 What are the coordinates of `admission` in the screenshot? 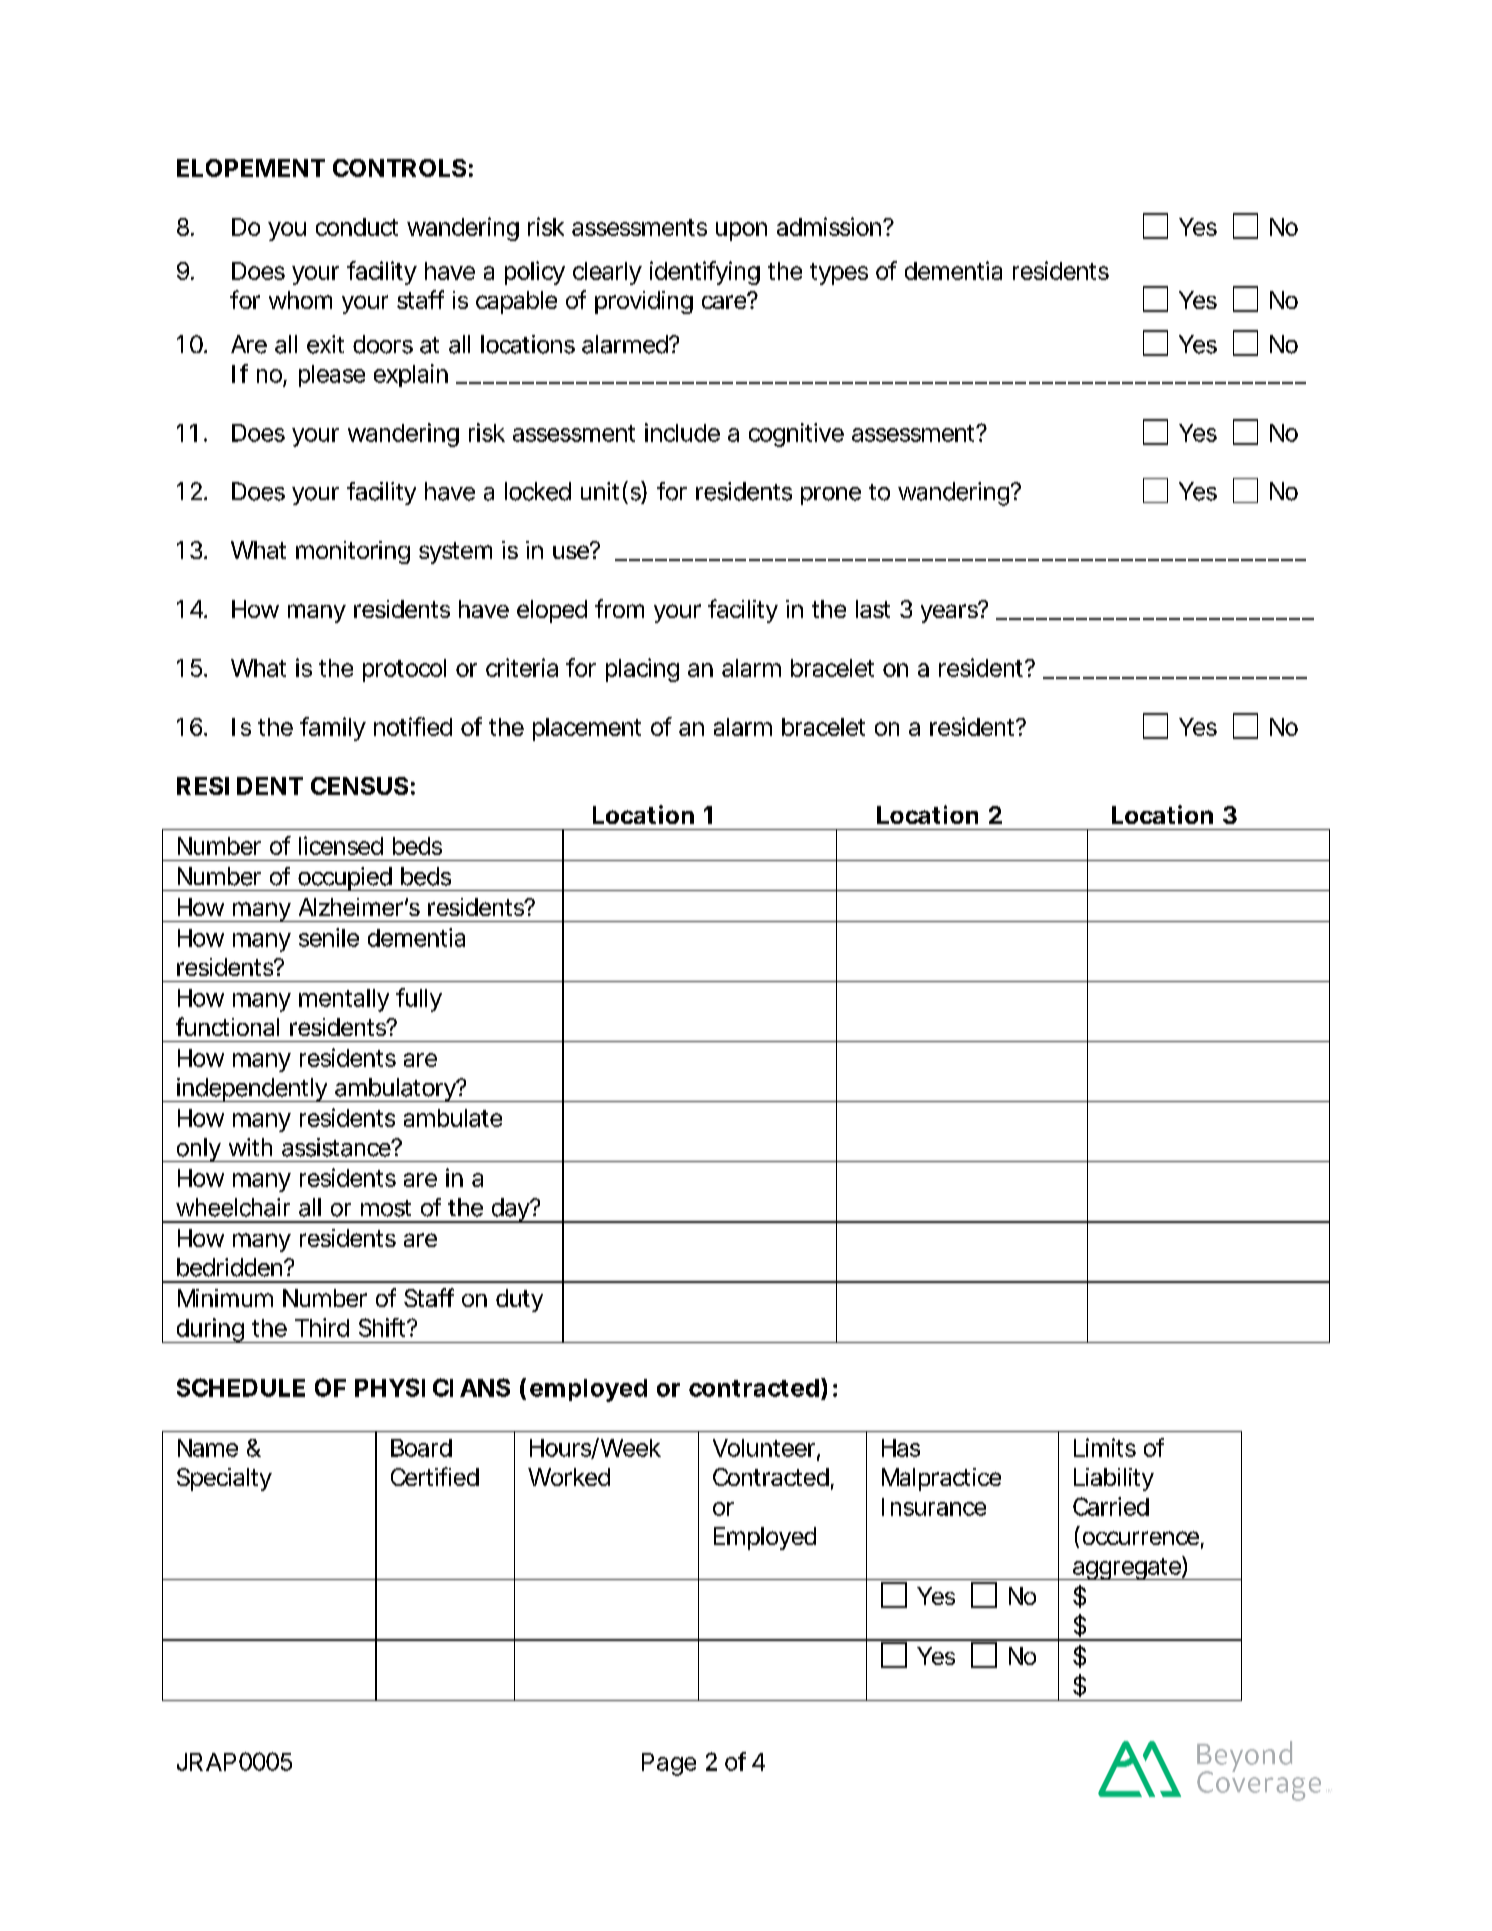 It's located at (830, 226).
